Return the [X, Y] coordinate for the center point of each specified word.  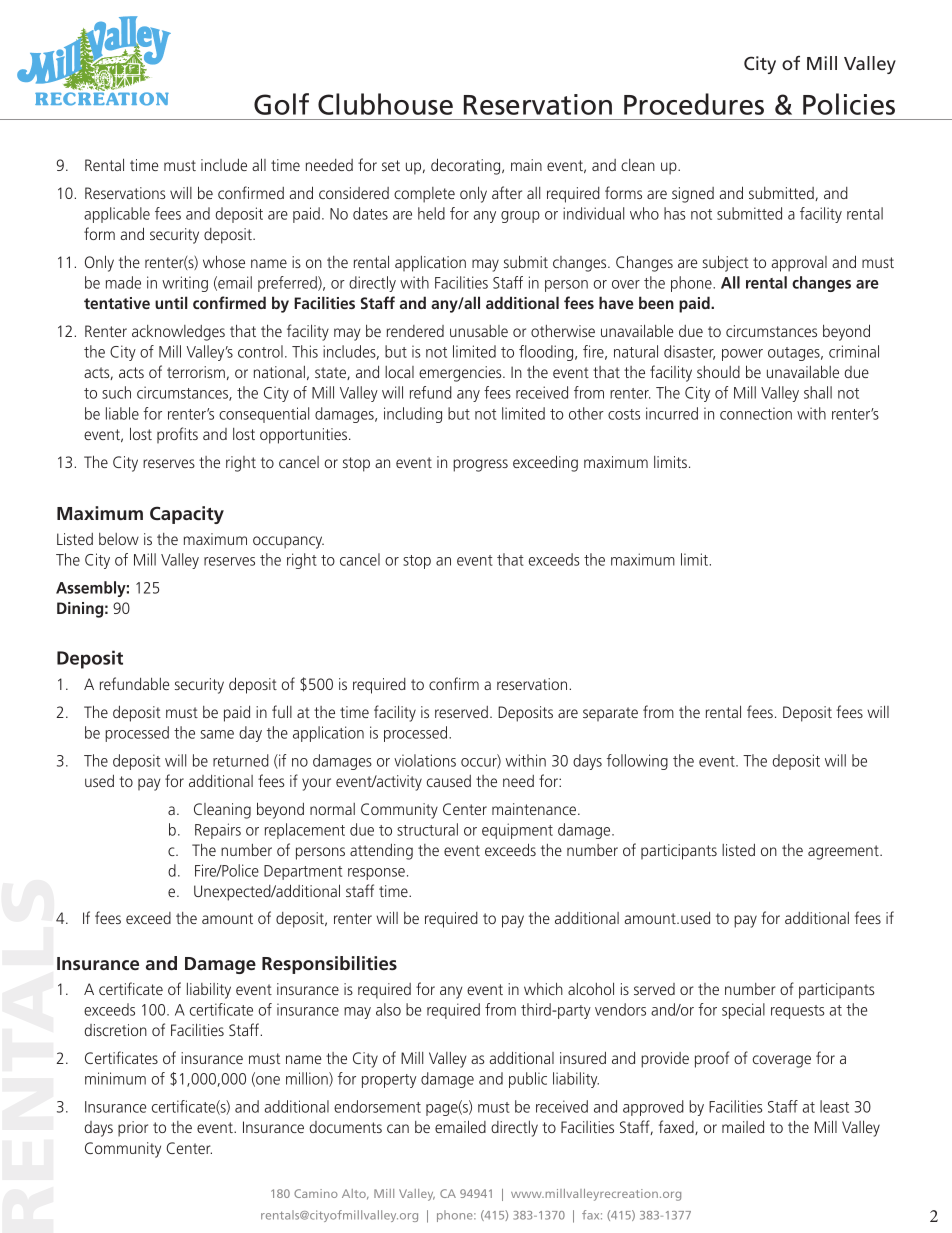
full [282, 711]
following [637, 762]
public [528, 1080]
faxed [677, 1127]
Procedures [694, 104]
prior [133, 1129]
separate [610, 714]
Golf [281, 104]
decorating [467, 166]
